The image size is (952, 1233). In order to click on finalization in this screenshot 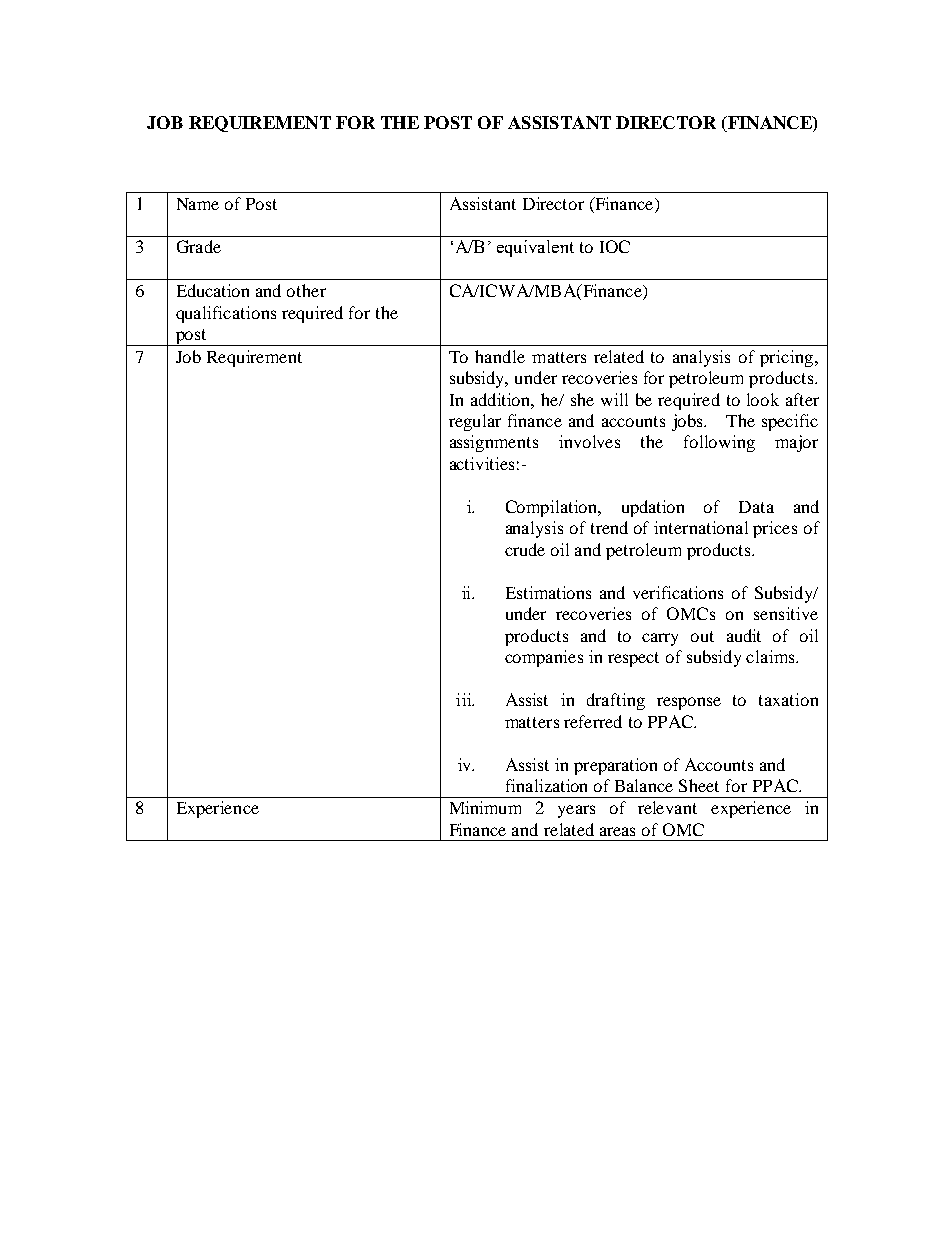, I will do `click(546, 785)`.
